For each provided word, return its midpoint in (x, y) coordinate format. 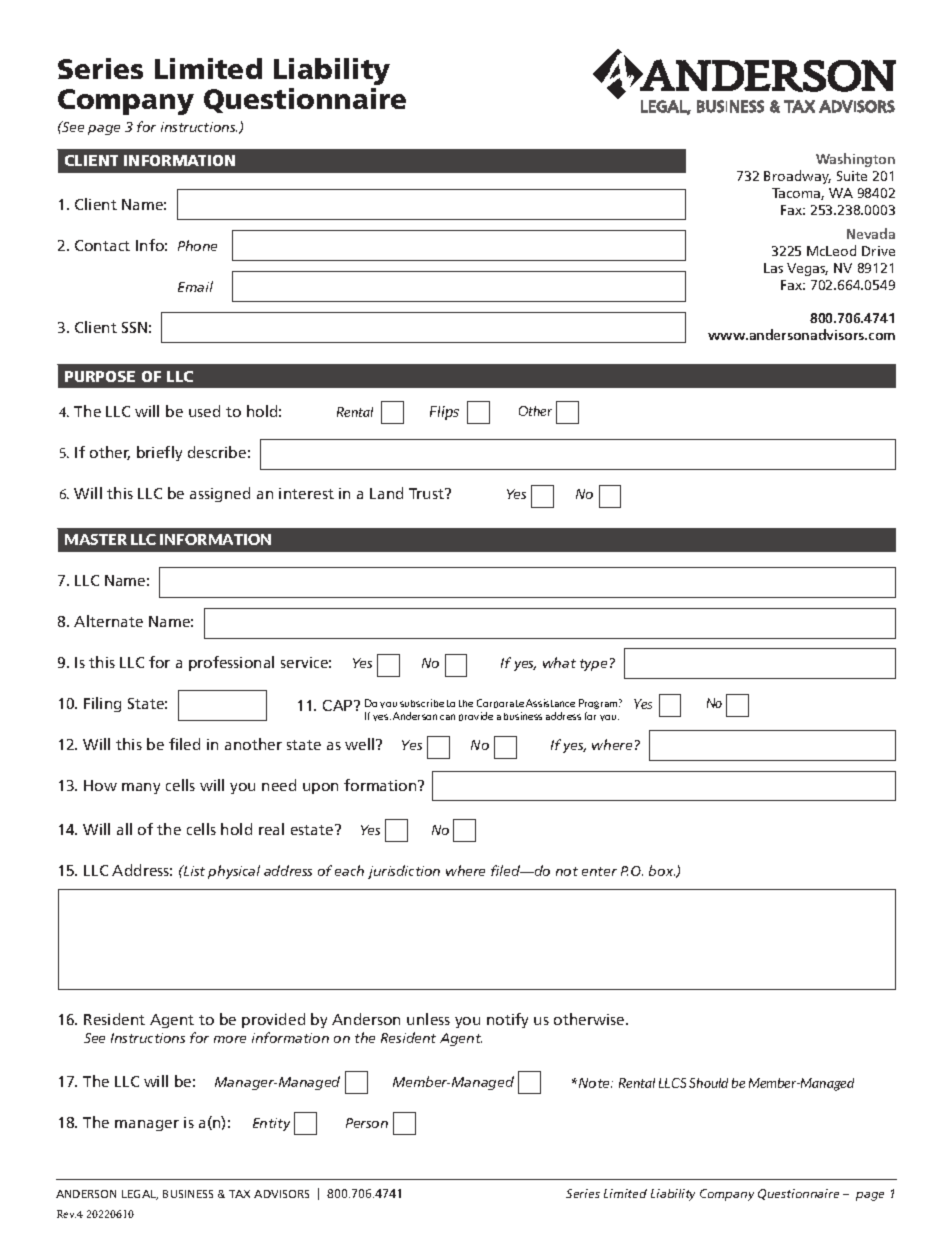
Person (367, 1123)
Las (773, 268)
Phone (197, 245)
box (662, 870)
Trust (428, 493)
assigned (220, 494)
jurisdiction (404, 872)
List (193, 870)
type (593, 665)
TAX (239, 1194)
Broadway (797, 177)
